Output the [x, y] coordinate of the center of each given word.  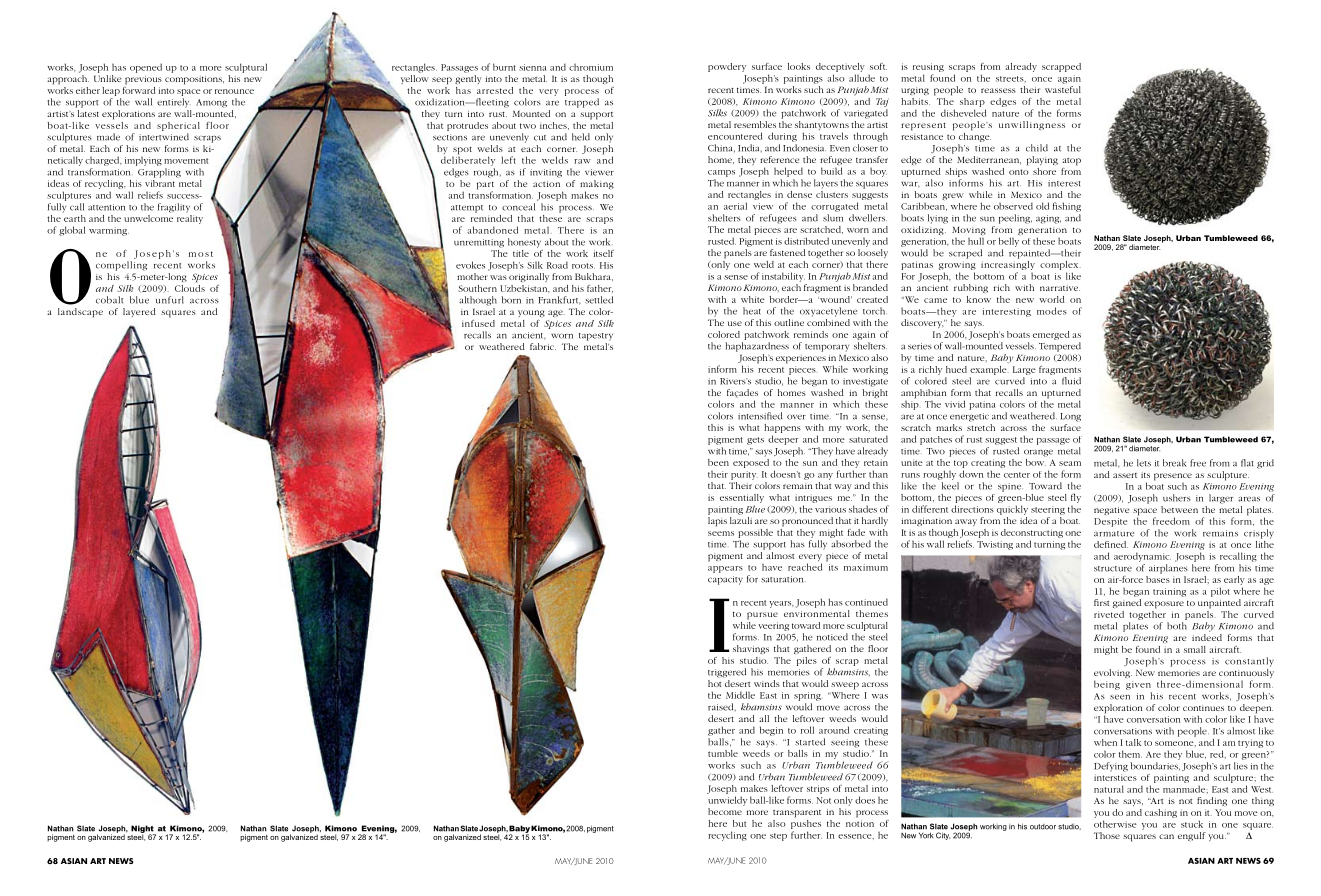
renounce [234, 91]
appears [725, 569]
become [725, 811]
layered [139, 312]
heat [752, 311]
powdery [727, 67]
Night [143, 830]
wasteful [1063, 89]
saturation [782, 579]
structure [1113, 569]
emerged [1051, 335]
